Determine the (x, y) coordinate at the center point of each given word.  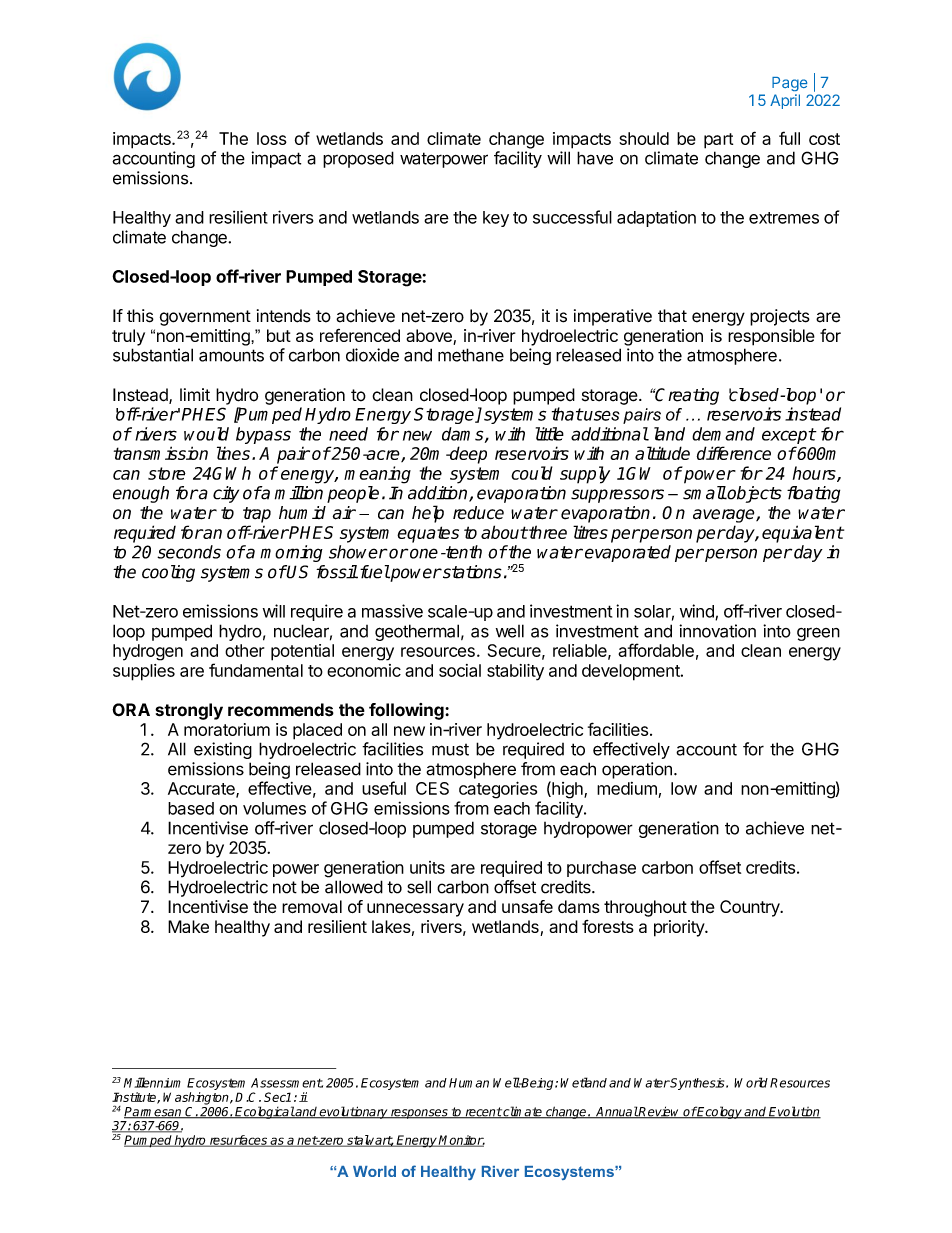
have (595, 158)
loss (272, 138)
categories (498, 790)
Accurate (202, 789)
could (532, 473)
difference (734, 453)
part (718, 141)
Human (469, 1083)
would (206, 434)
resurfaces (238, 1141)
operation (637, 770)
